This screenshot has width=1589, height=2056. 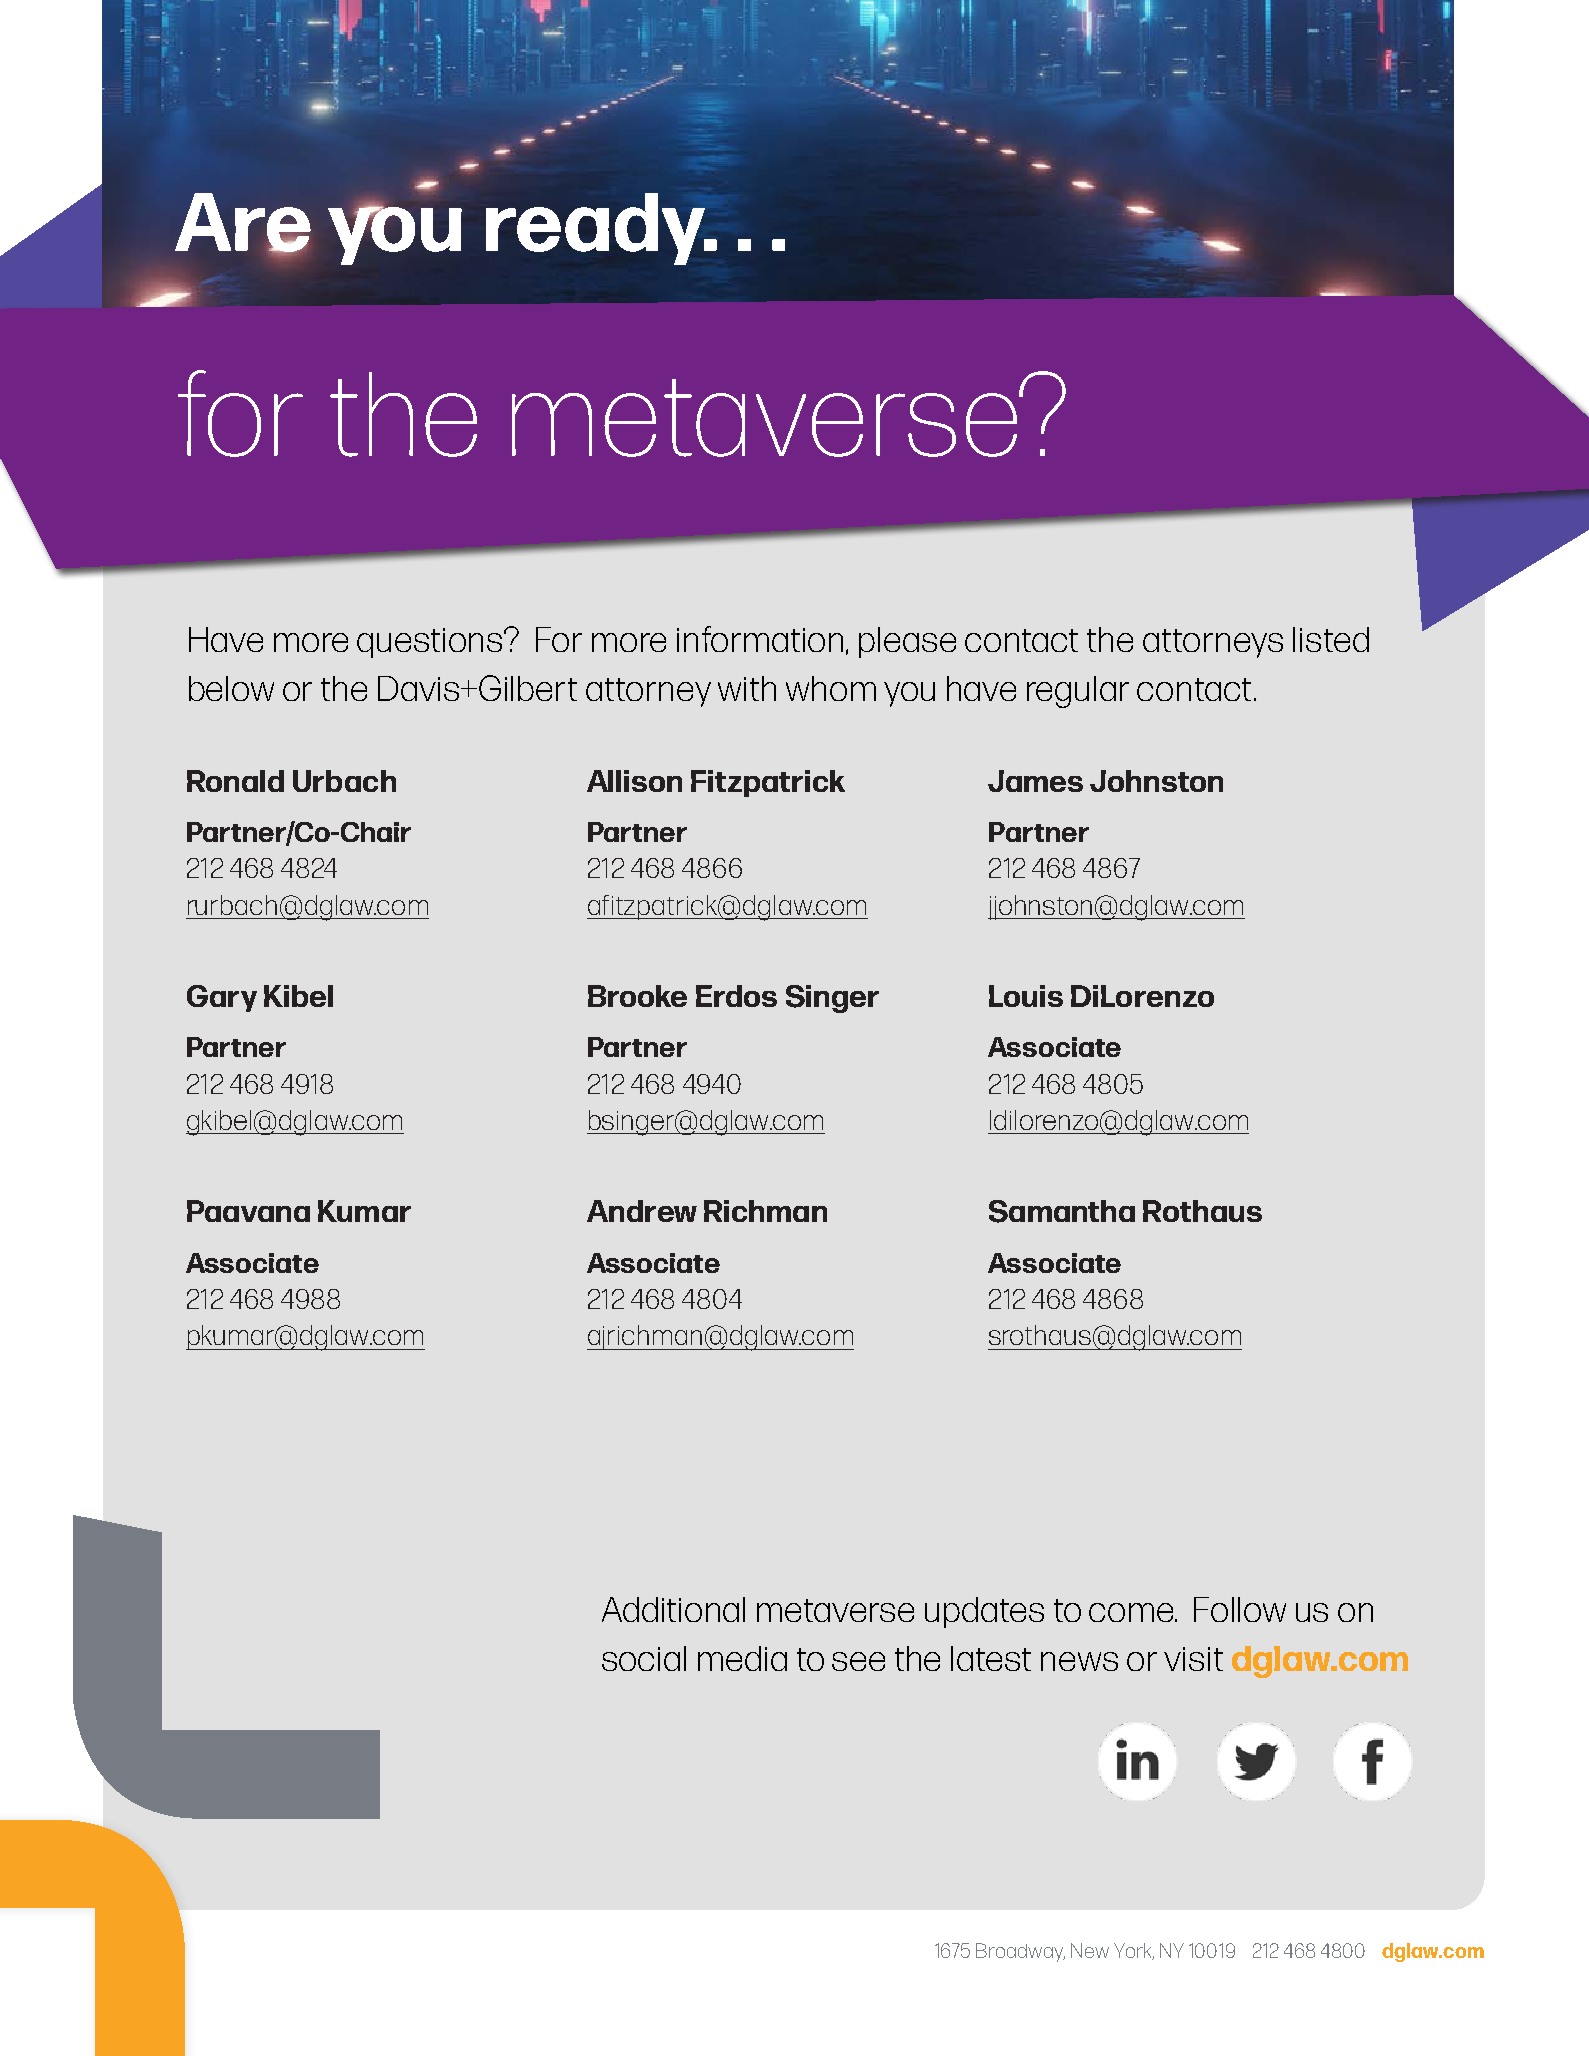 What do you see at coordinates (1020, 1952) in the screenshot?
I see `Broadway` at bounding box center [1020, 1952].
